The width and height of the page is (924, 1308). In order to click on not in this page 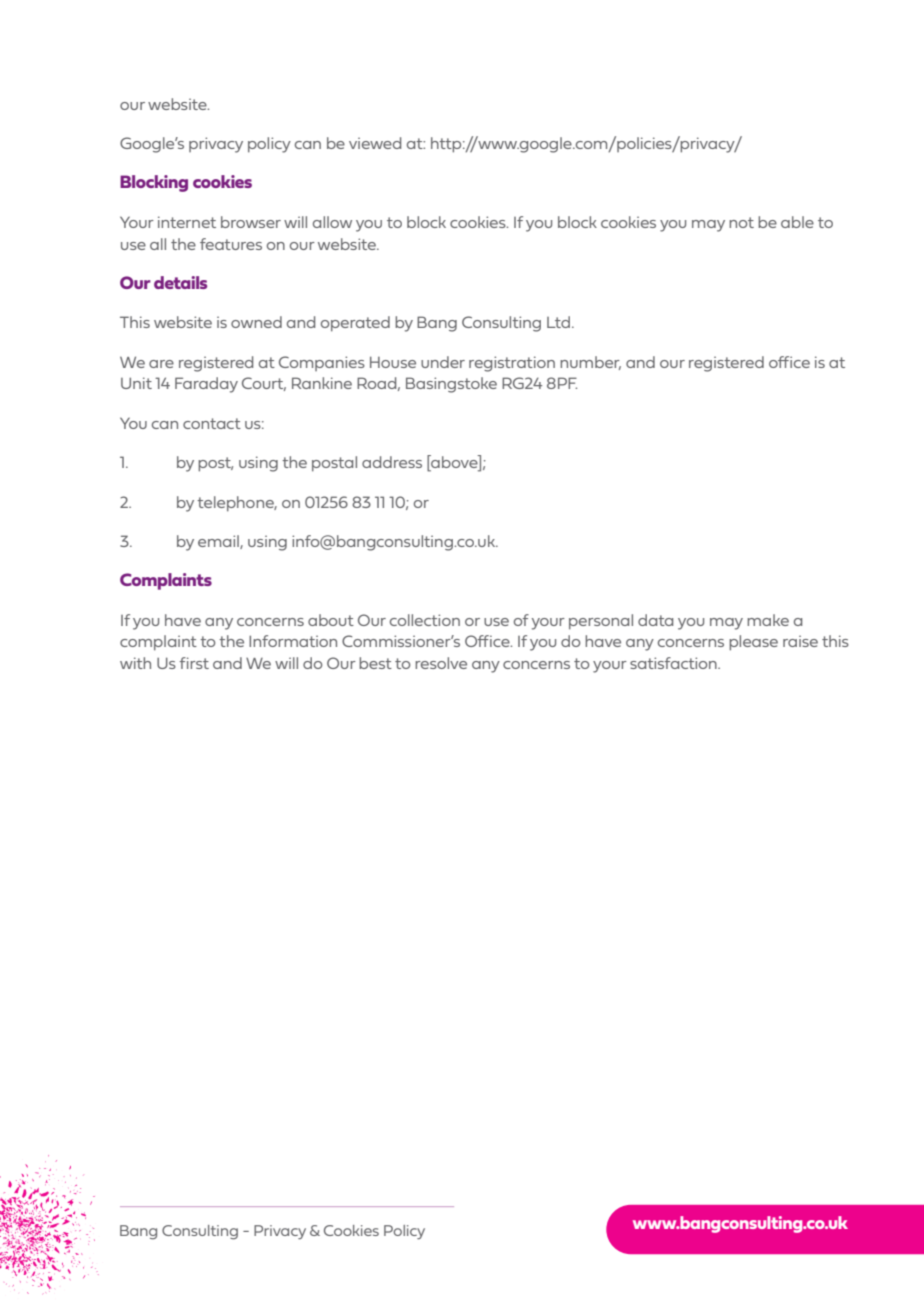, I will do `click(741, 222)`.
